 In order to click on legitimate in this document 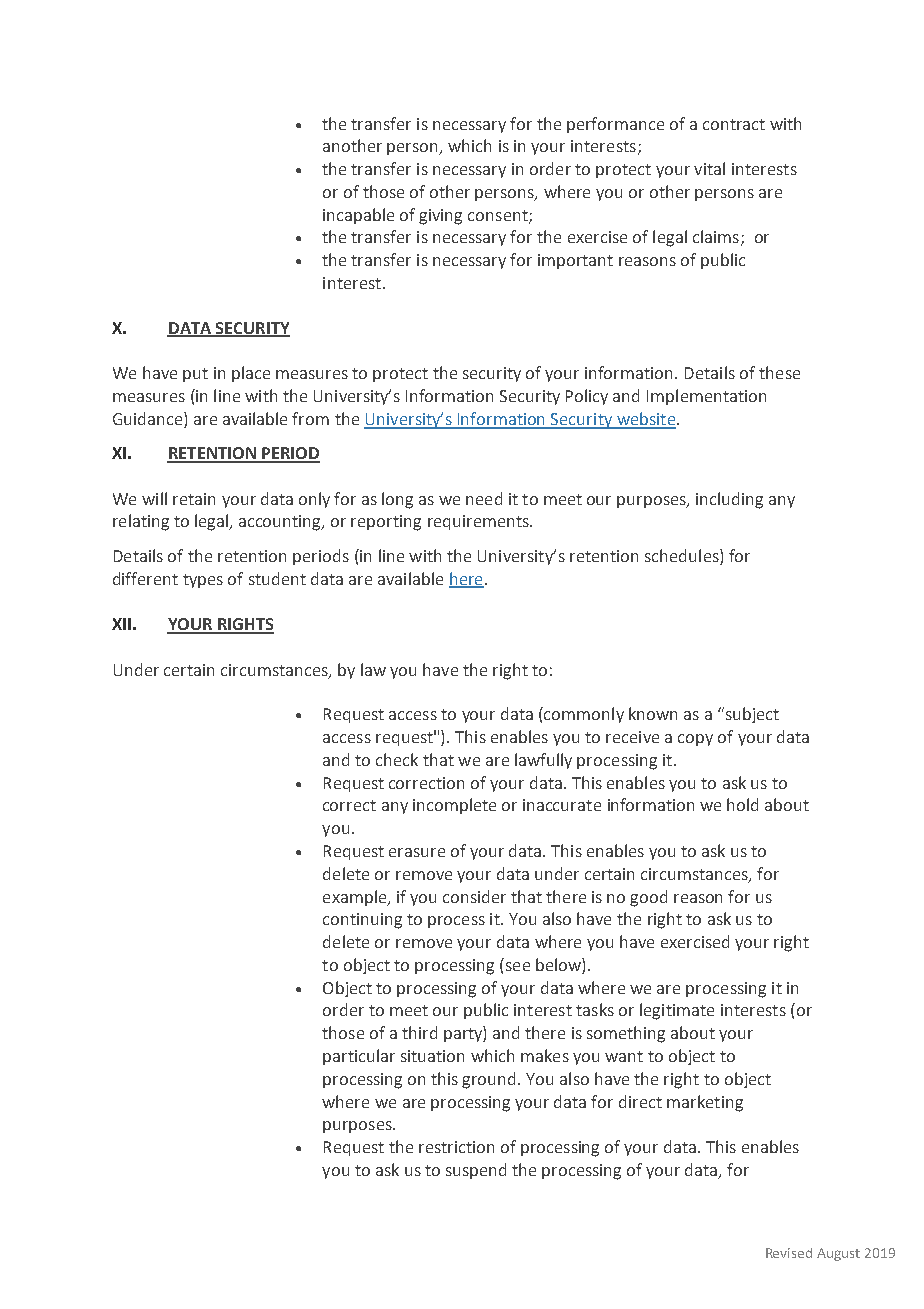, I will do `click(677, 1011)`.
